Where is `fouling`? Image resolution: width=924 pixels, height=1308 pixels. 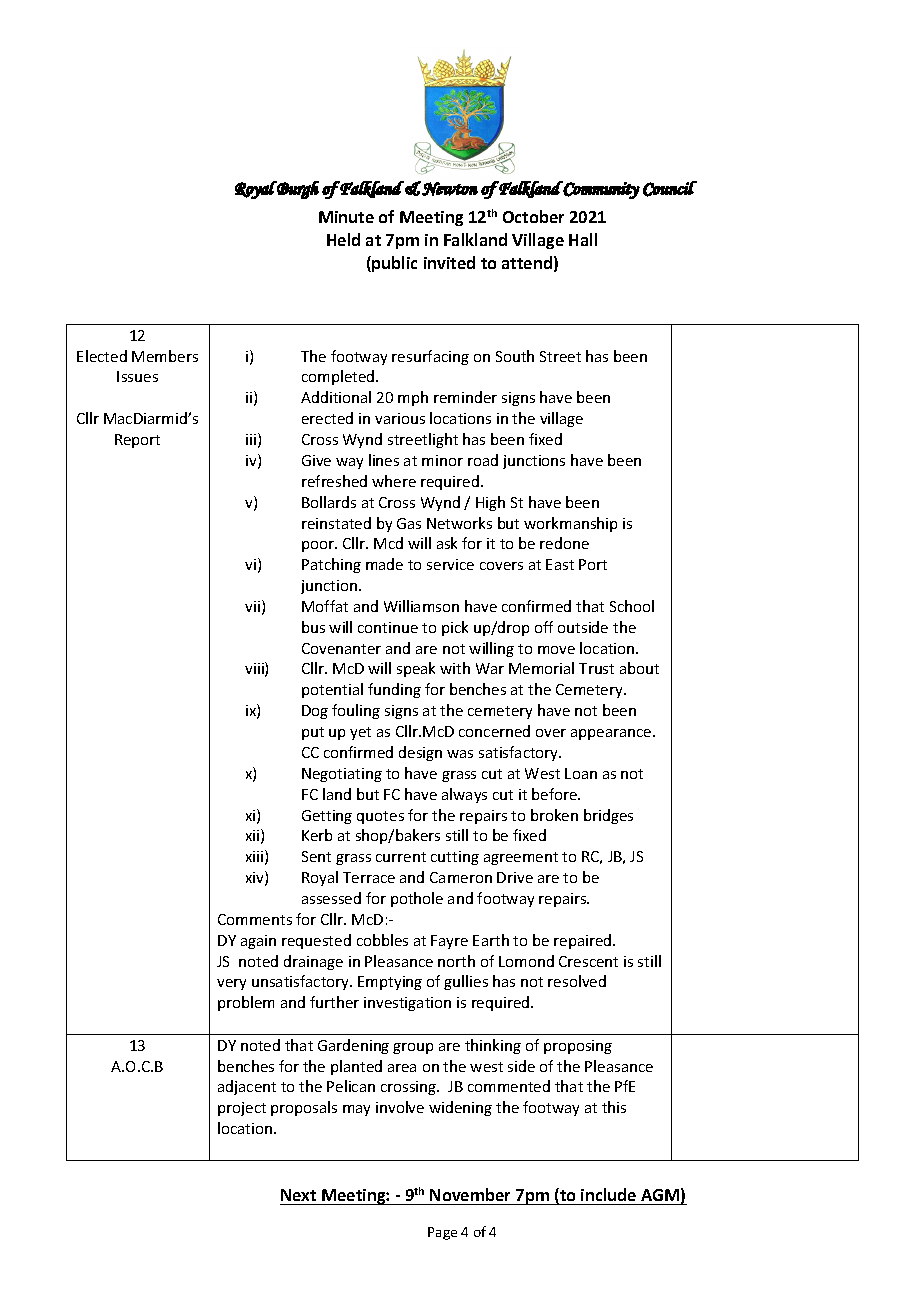
fouling is located at coordinates (356, 711).
